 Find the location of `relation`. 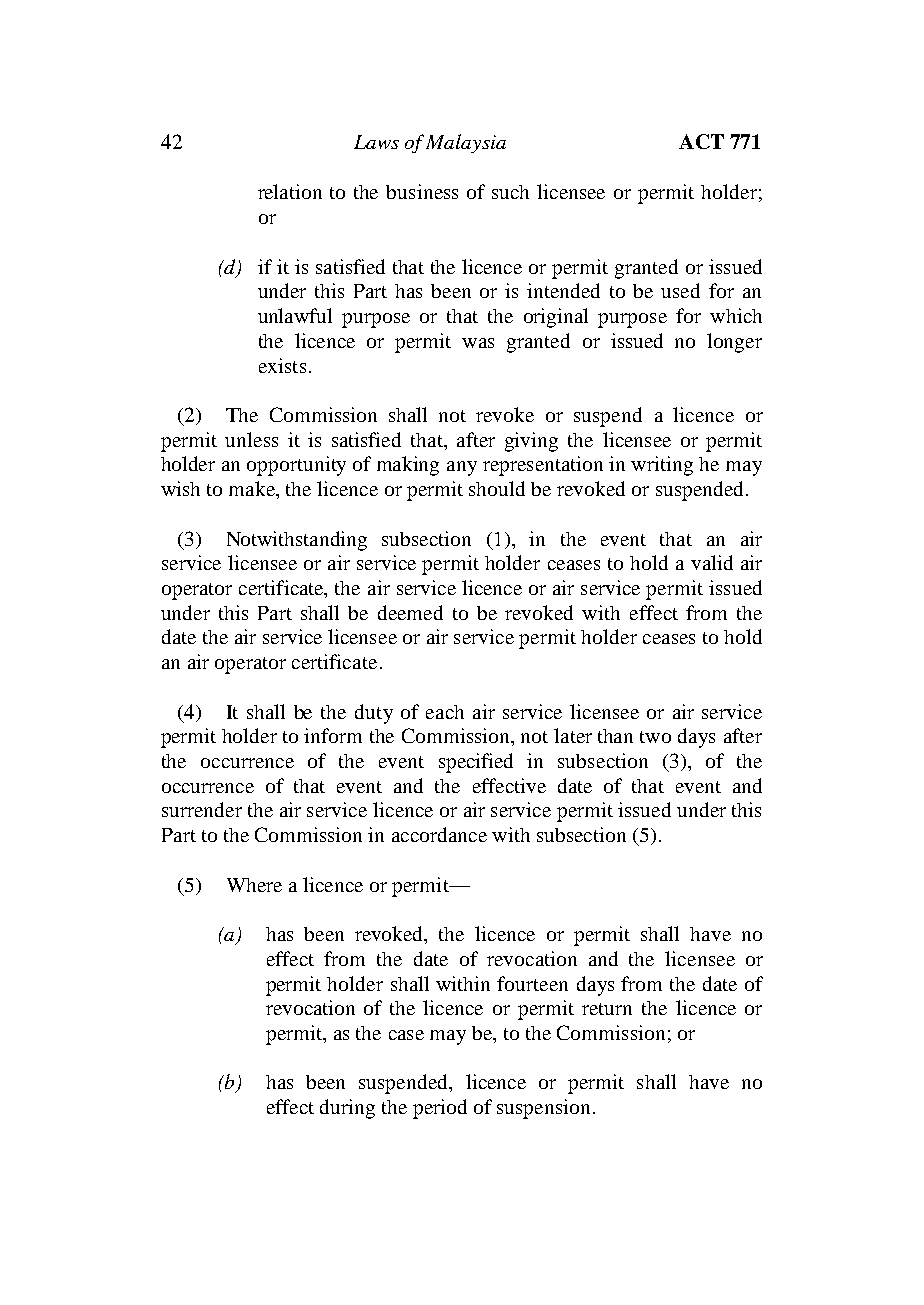

relation is located at coordinates (290, 191).
